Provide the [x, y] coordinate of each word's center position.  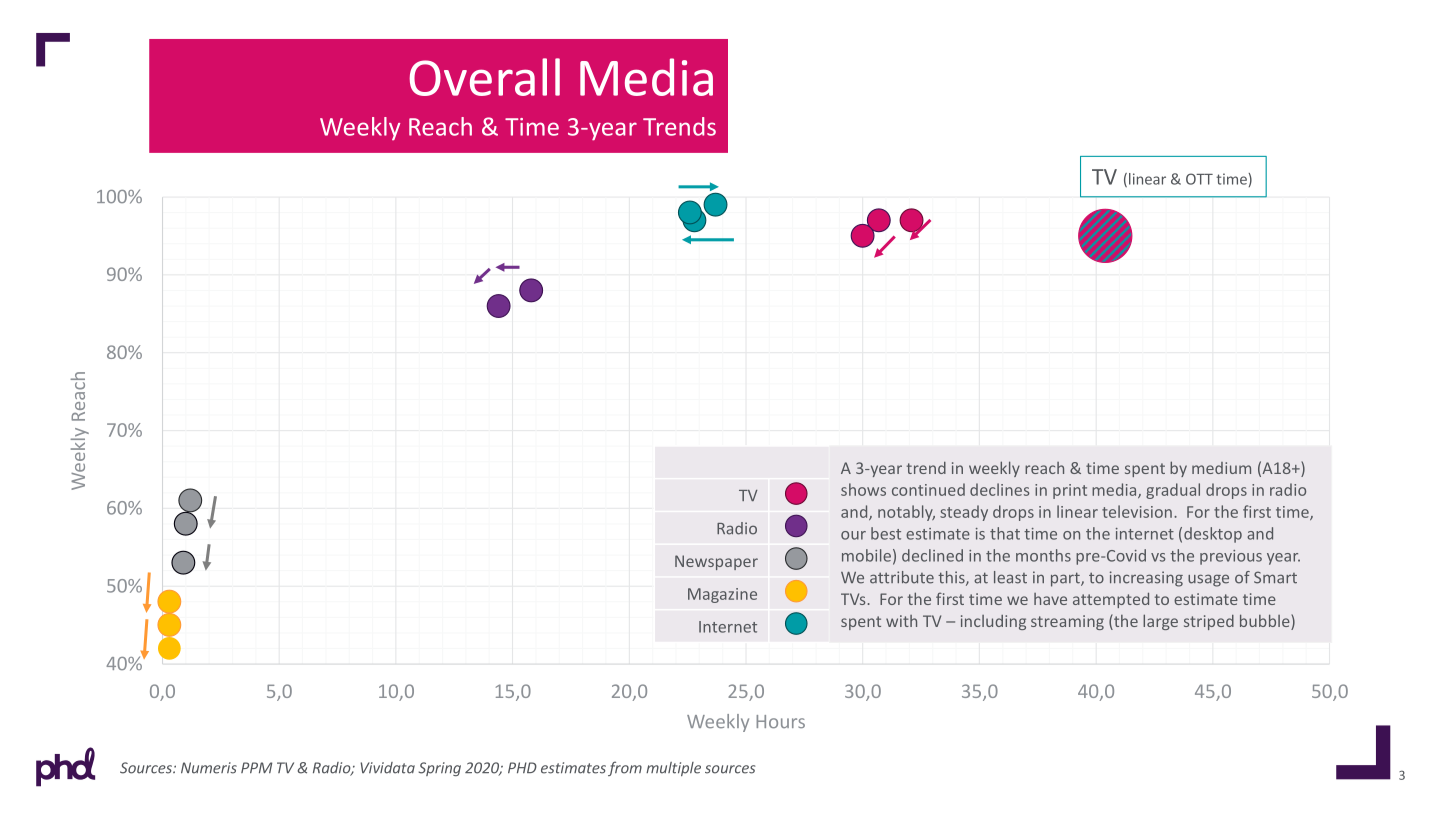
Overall [484, 77]
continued [928, 489]
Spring [439, 769]
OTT [1199, 179]
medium [1221, 468]
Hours [780, 721]
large [1160, 622]
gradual [1173, 491]
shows [863, 489]
